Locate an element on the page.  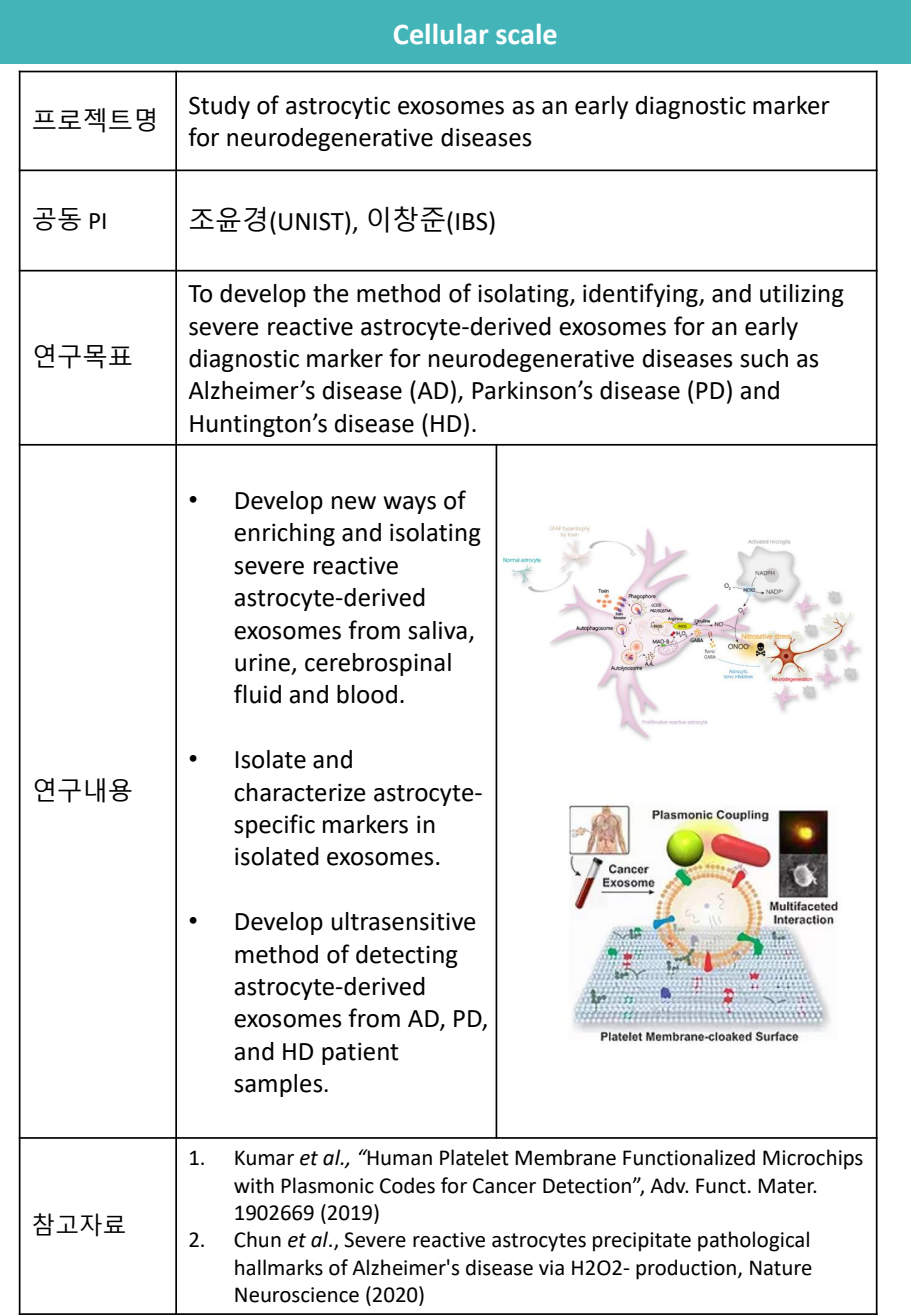
scale is located at coordinates (526, 34).
